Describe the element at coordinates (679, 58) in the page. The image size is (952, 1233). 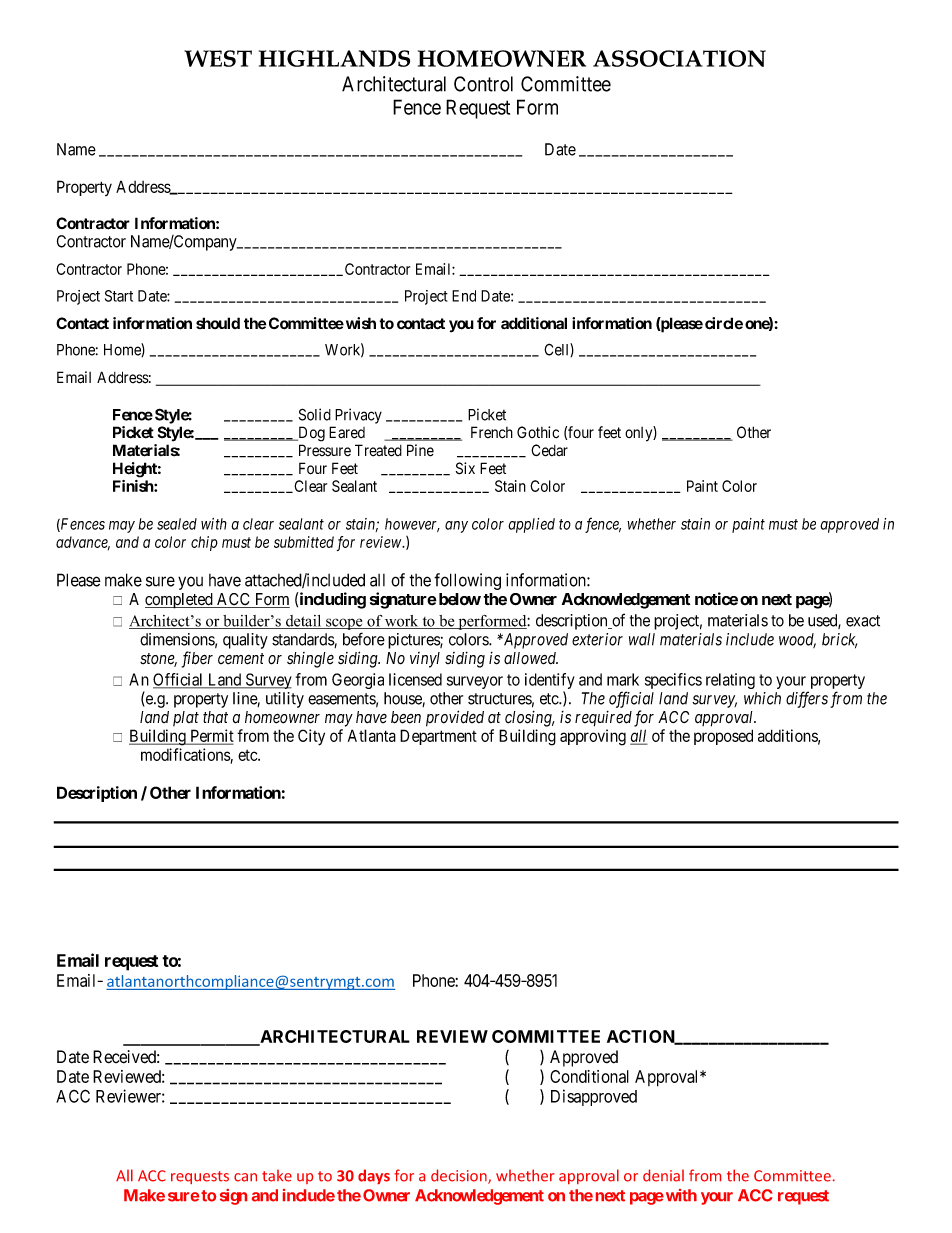
I see `ASSOCIATION` at that location.
